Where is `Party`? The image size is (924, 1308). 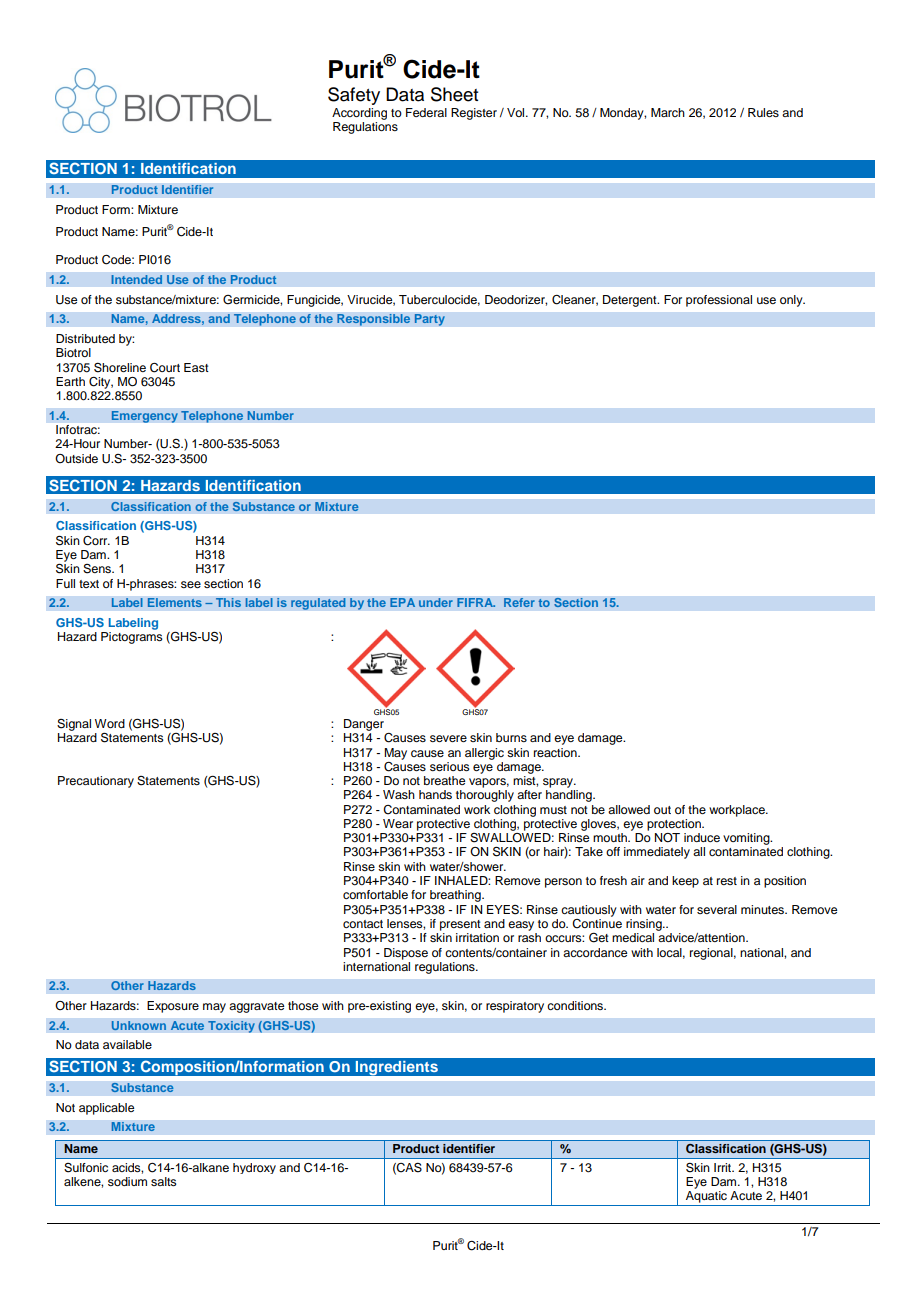
Party is located at coordinates (429, 320).
